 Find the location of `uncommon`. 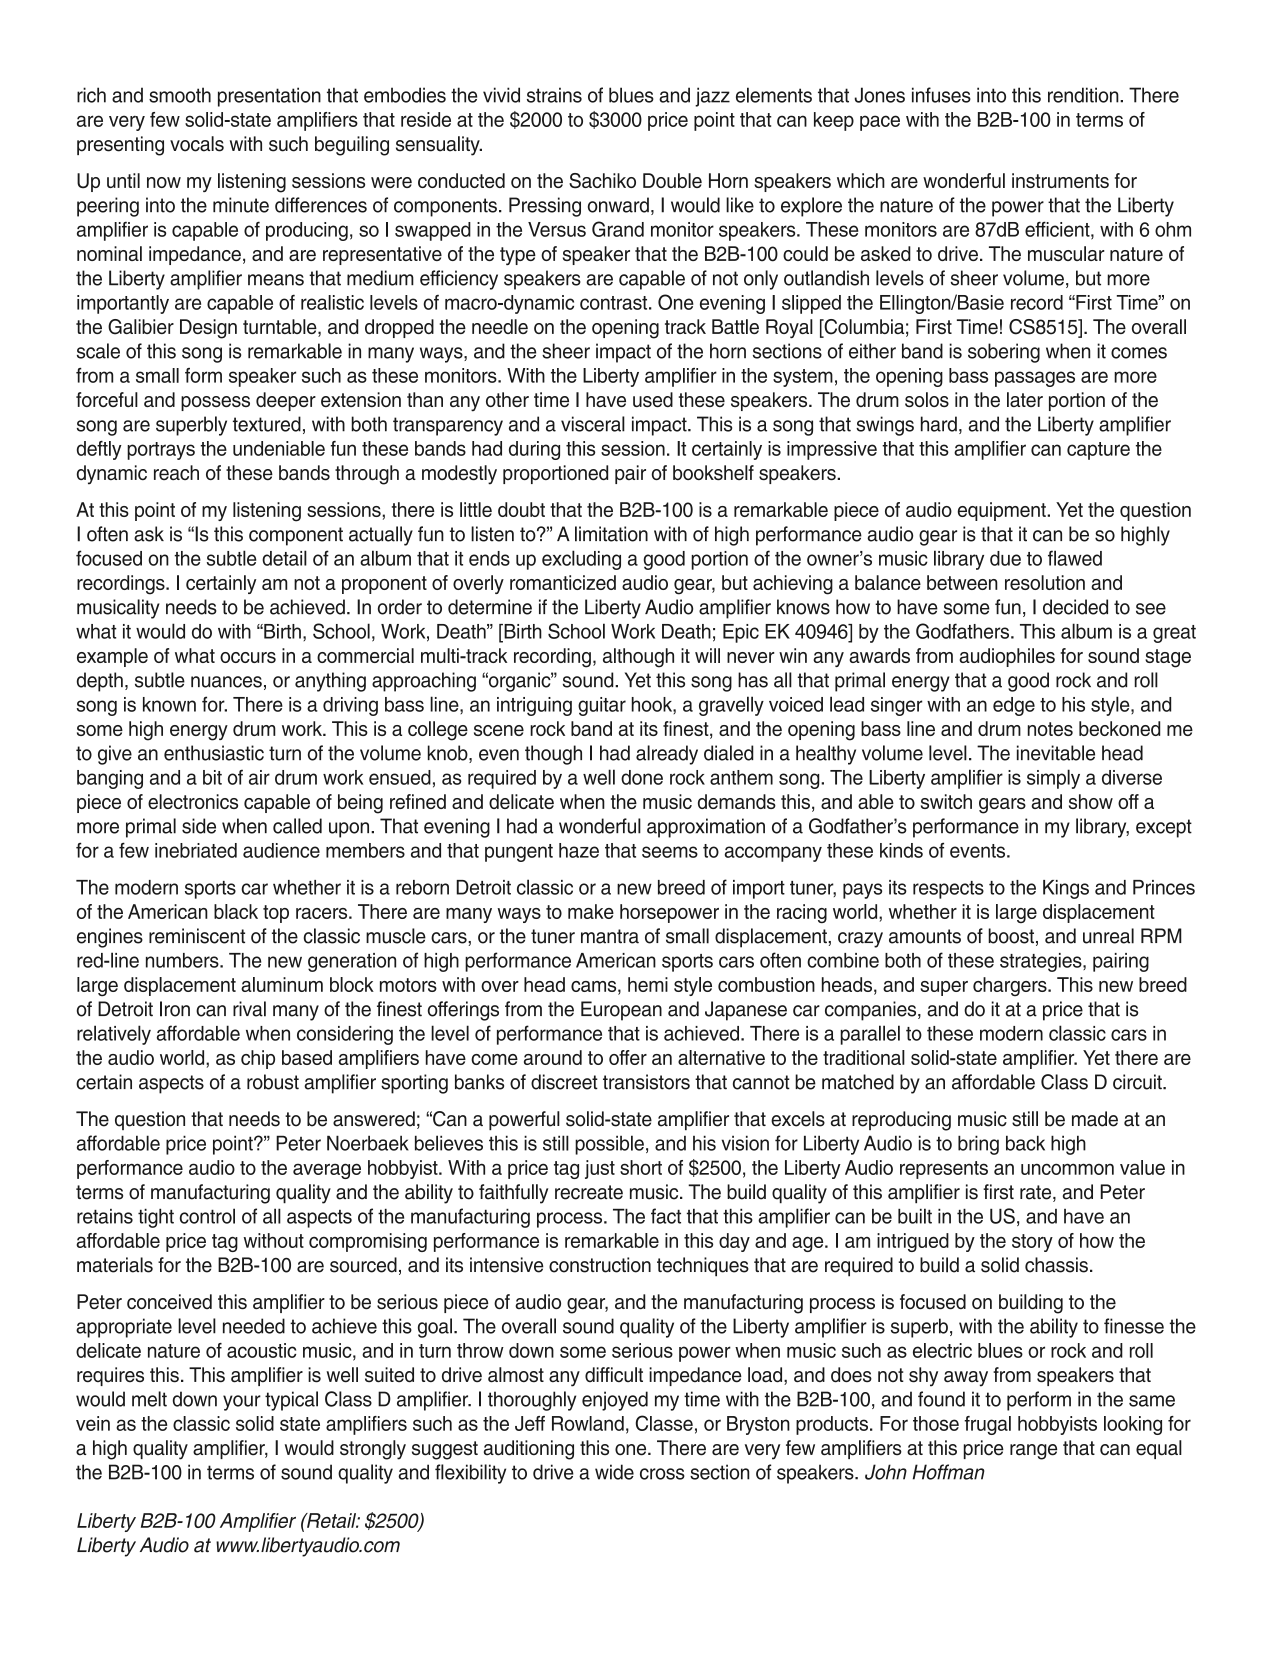

uncommon is located at coordinates (1067, 1169).
